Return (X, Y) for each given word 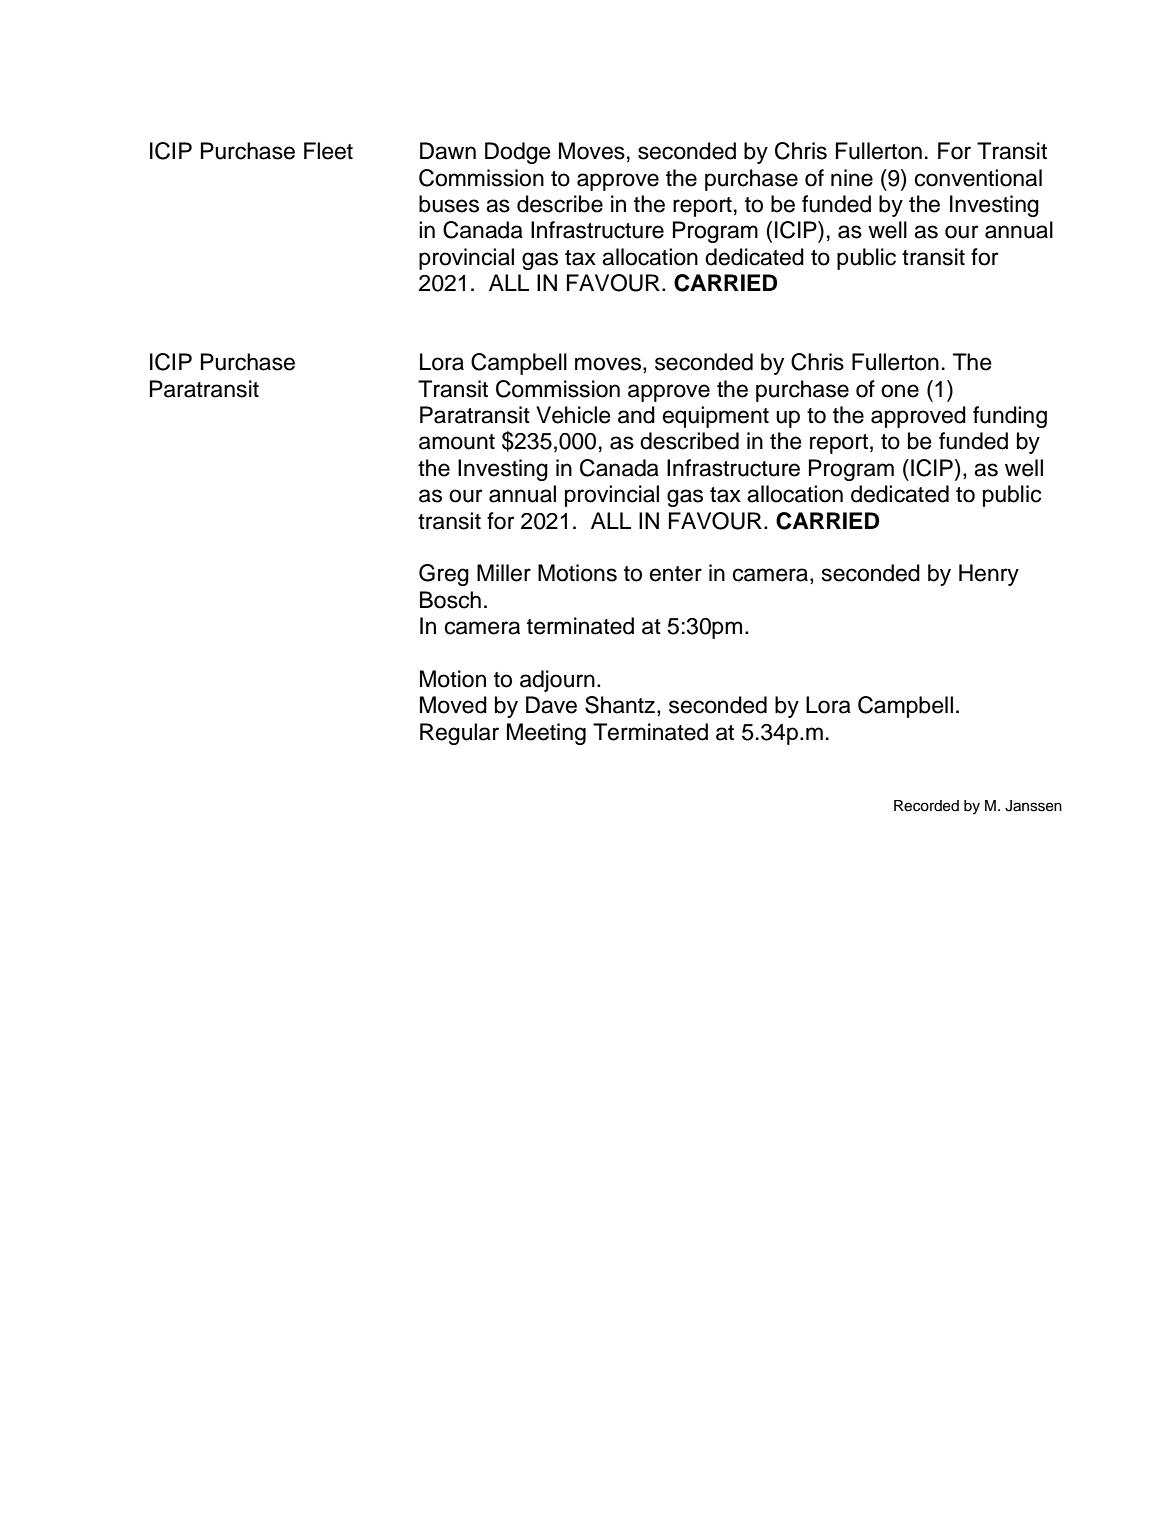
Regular (459, 734)
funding (1010, 417)
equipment (716, 417)
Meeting (546, 734)
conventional (978, 178)
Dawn (448, 151)
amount (457, 442)
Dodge (518, 153)
